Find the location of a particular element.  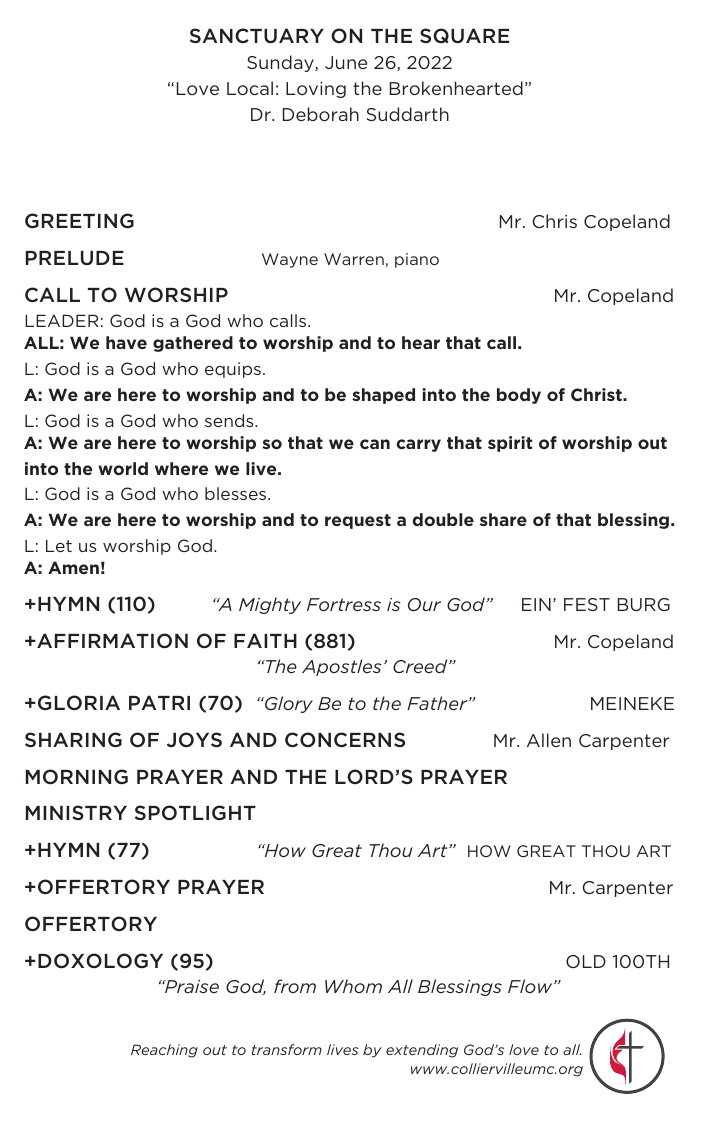

SQUARE is located at coordinates (464, 35).
